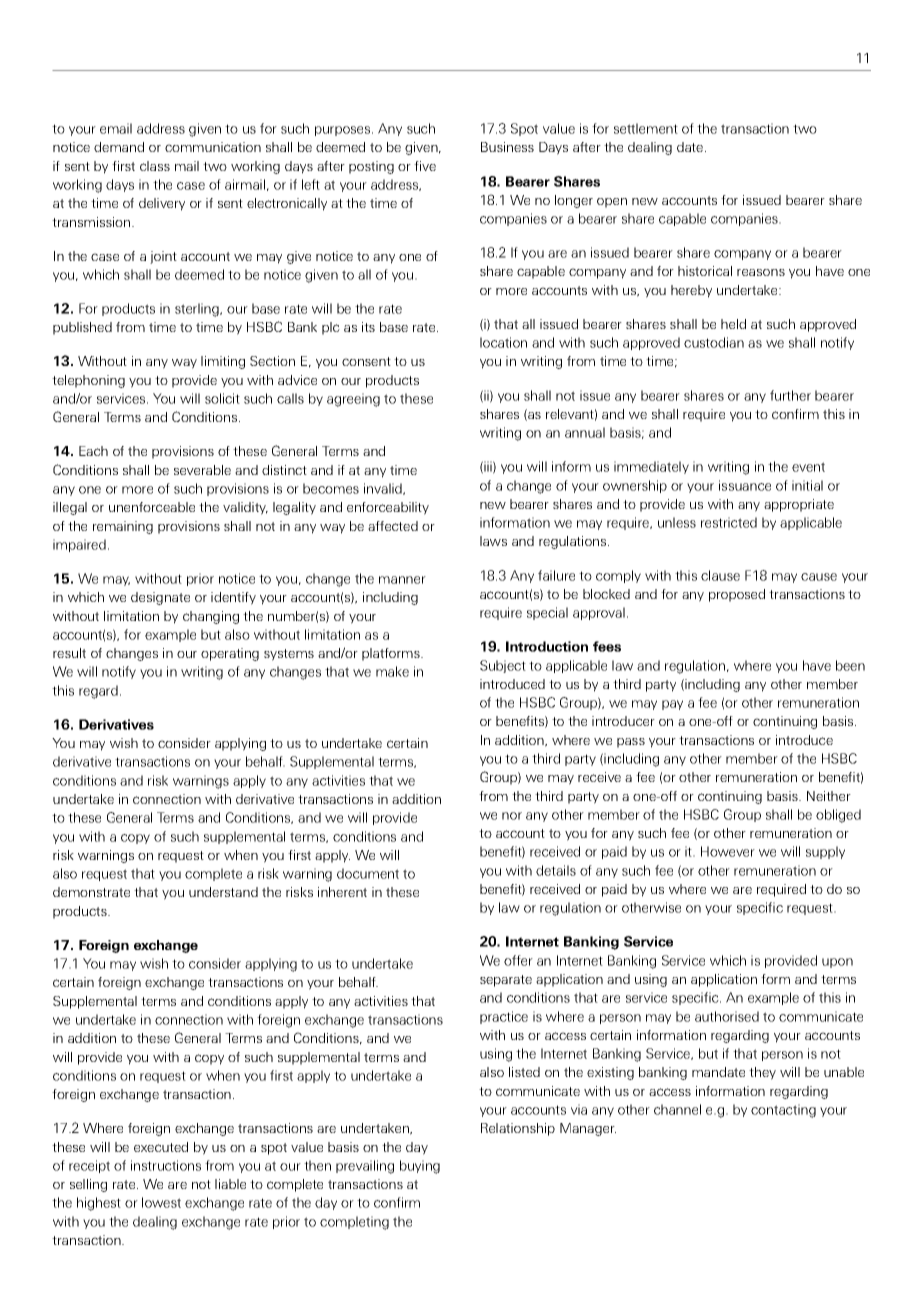 The width and height of the document is (924, 1308). Describe the element at coordinates (425, 166) in the document. I see `five` at that location.
